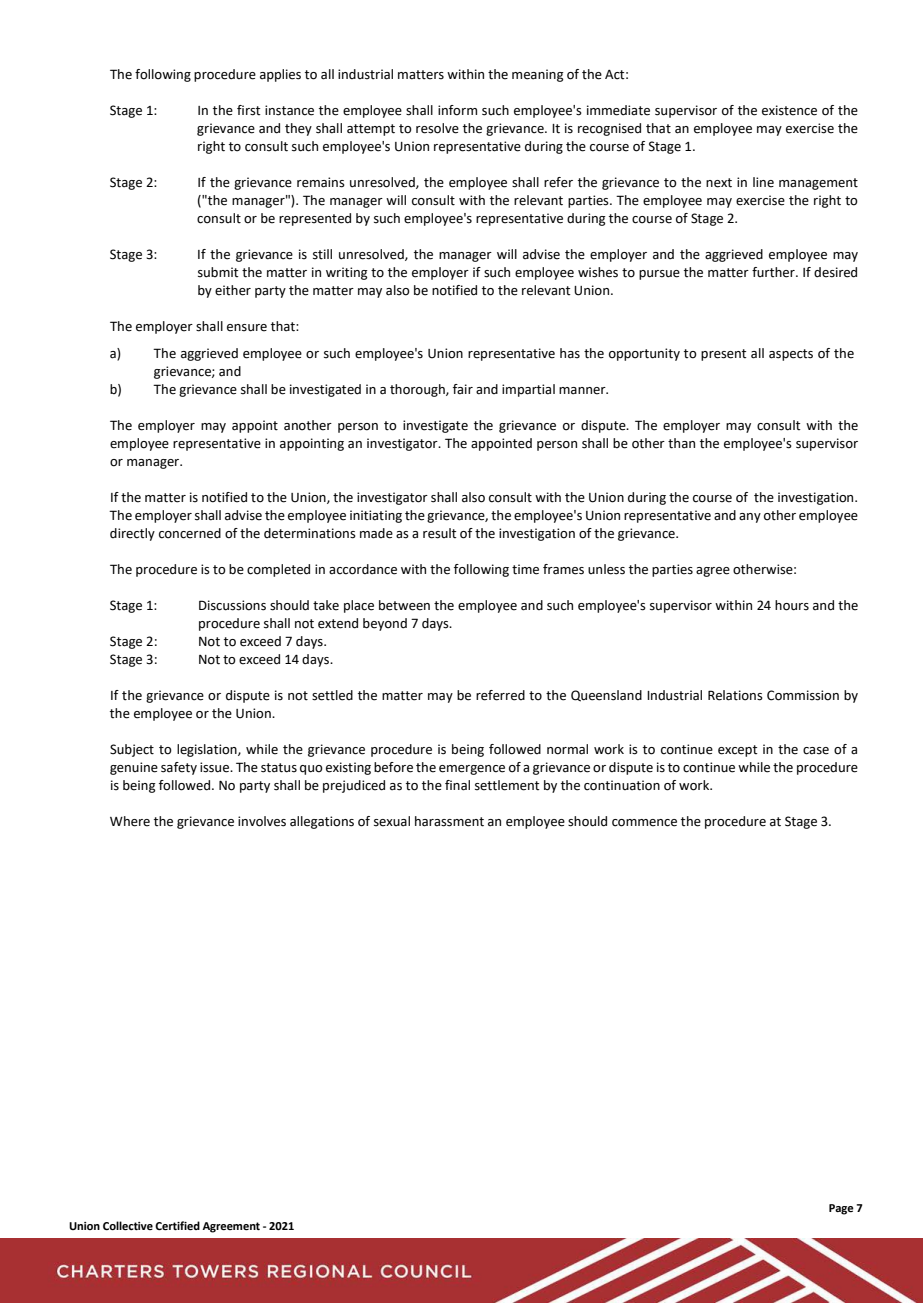 This image has width=924, height=1307. I want to click on first, so click(249, 110).
